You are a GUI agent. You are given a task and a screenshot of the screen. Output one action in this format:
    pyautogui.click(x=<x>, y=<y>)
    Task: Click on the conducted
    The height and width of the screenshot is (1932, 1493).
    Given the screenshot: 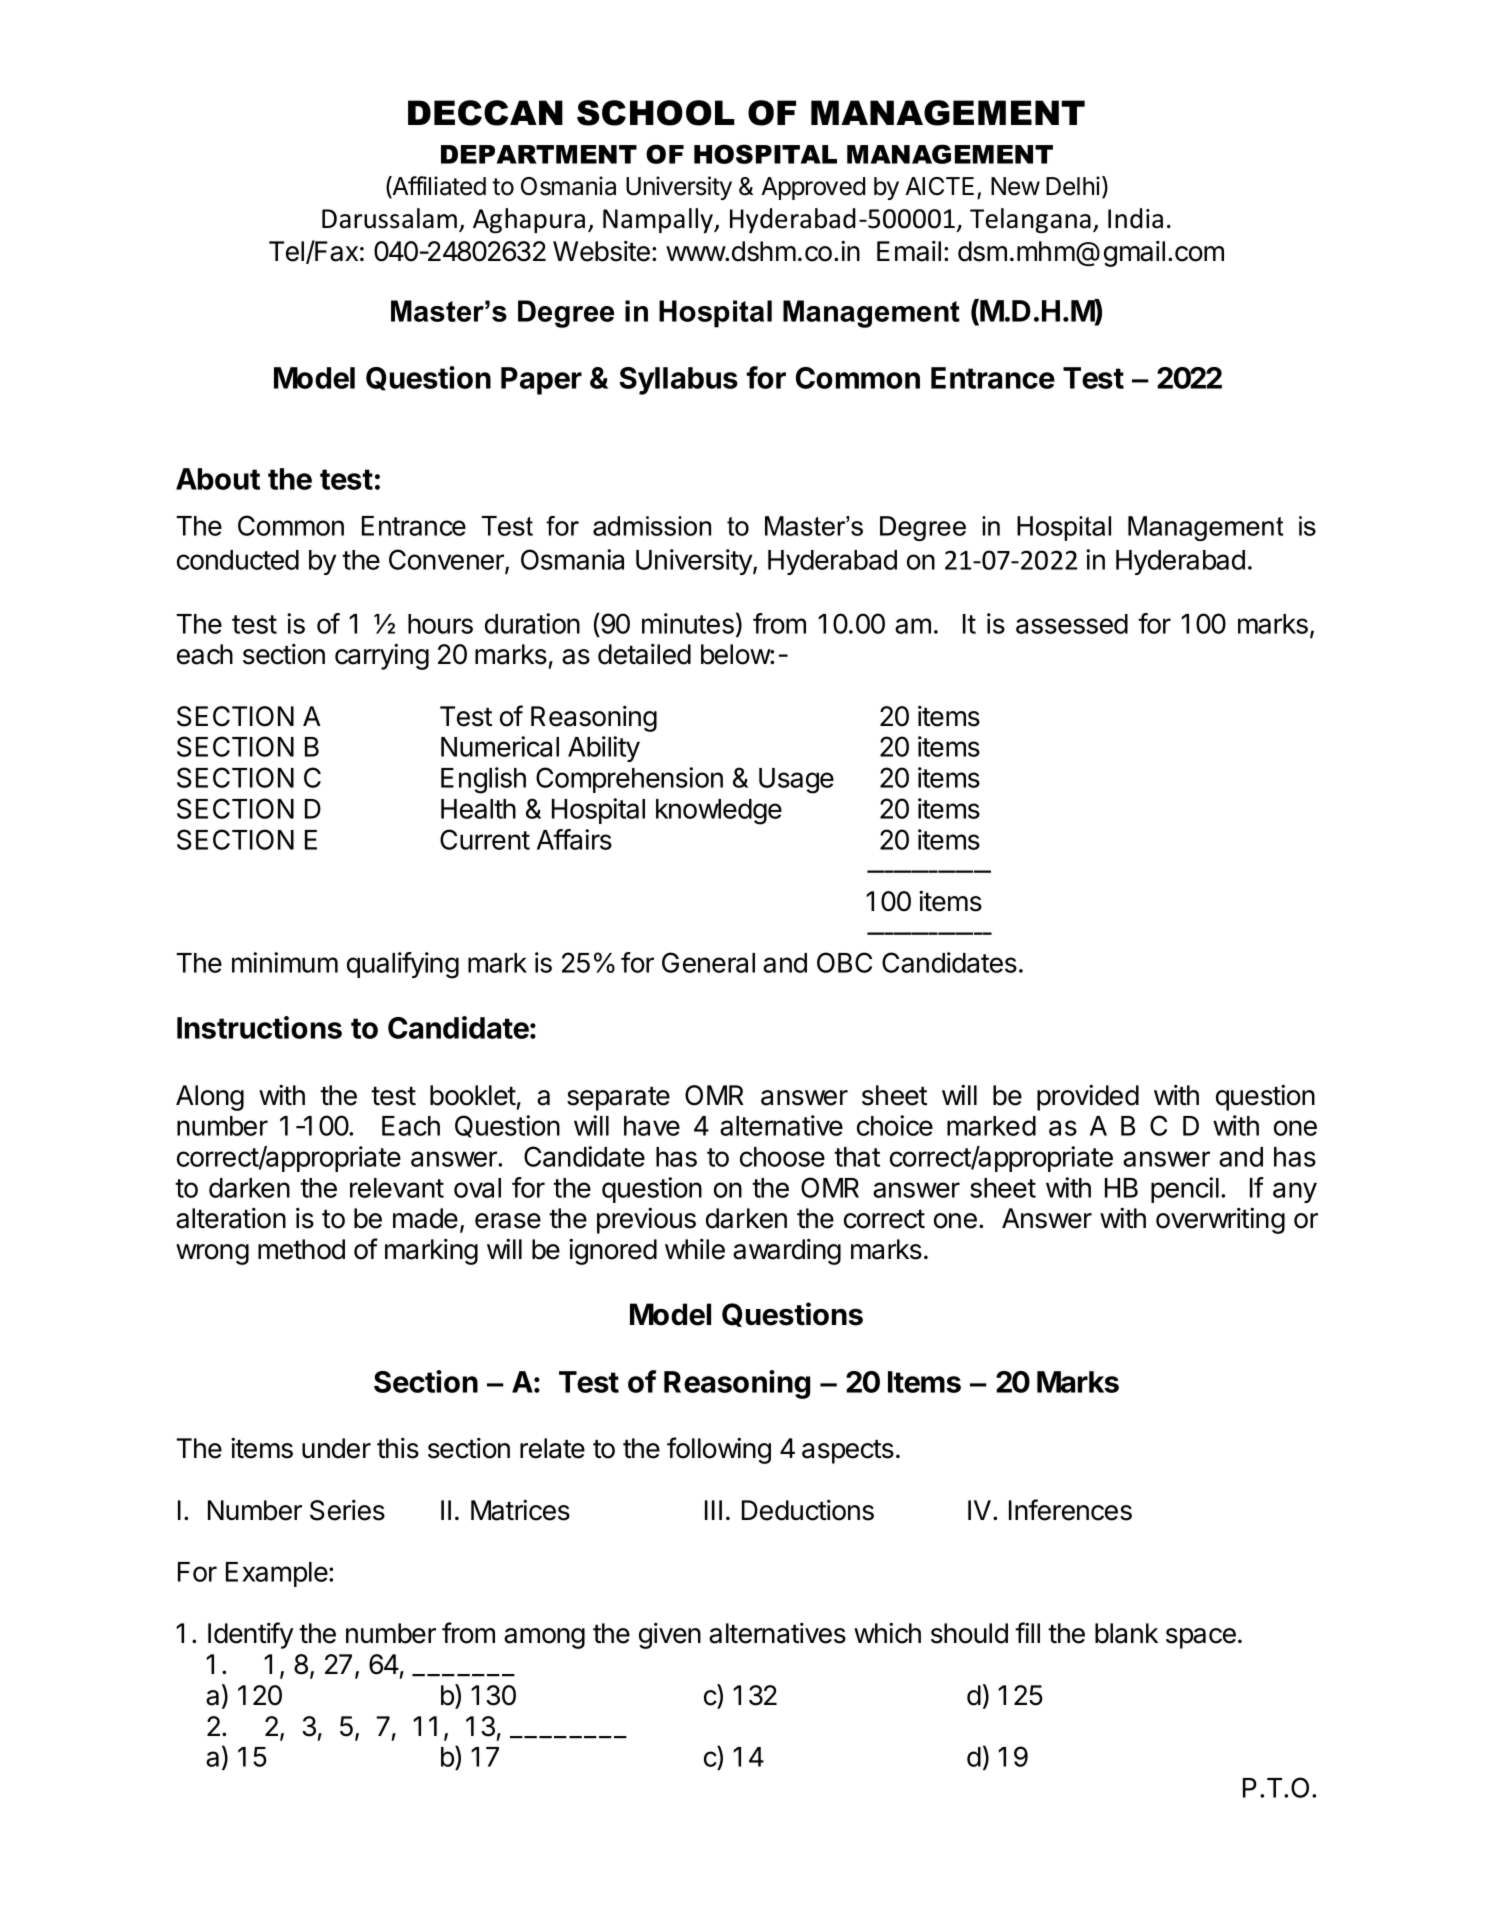 What is the action you would take?
    pyautogui.click(x=238, y=560)
